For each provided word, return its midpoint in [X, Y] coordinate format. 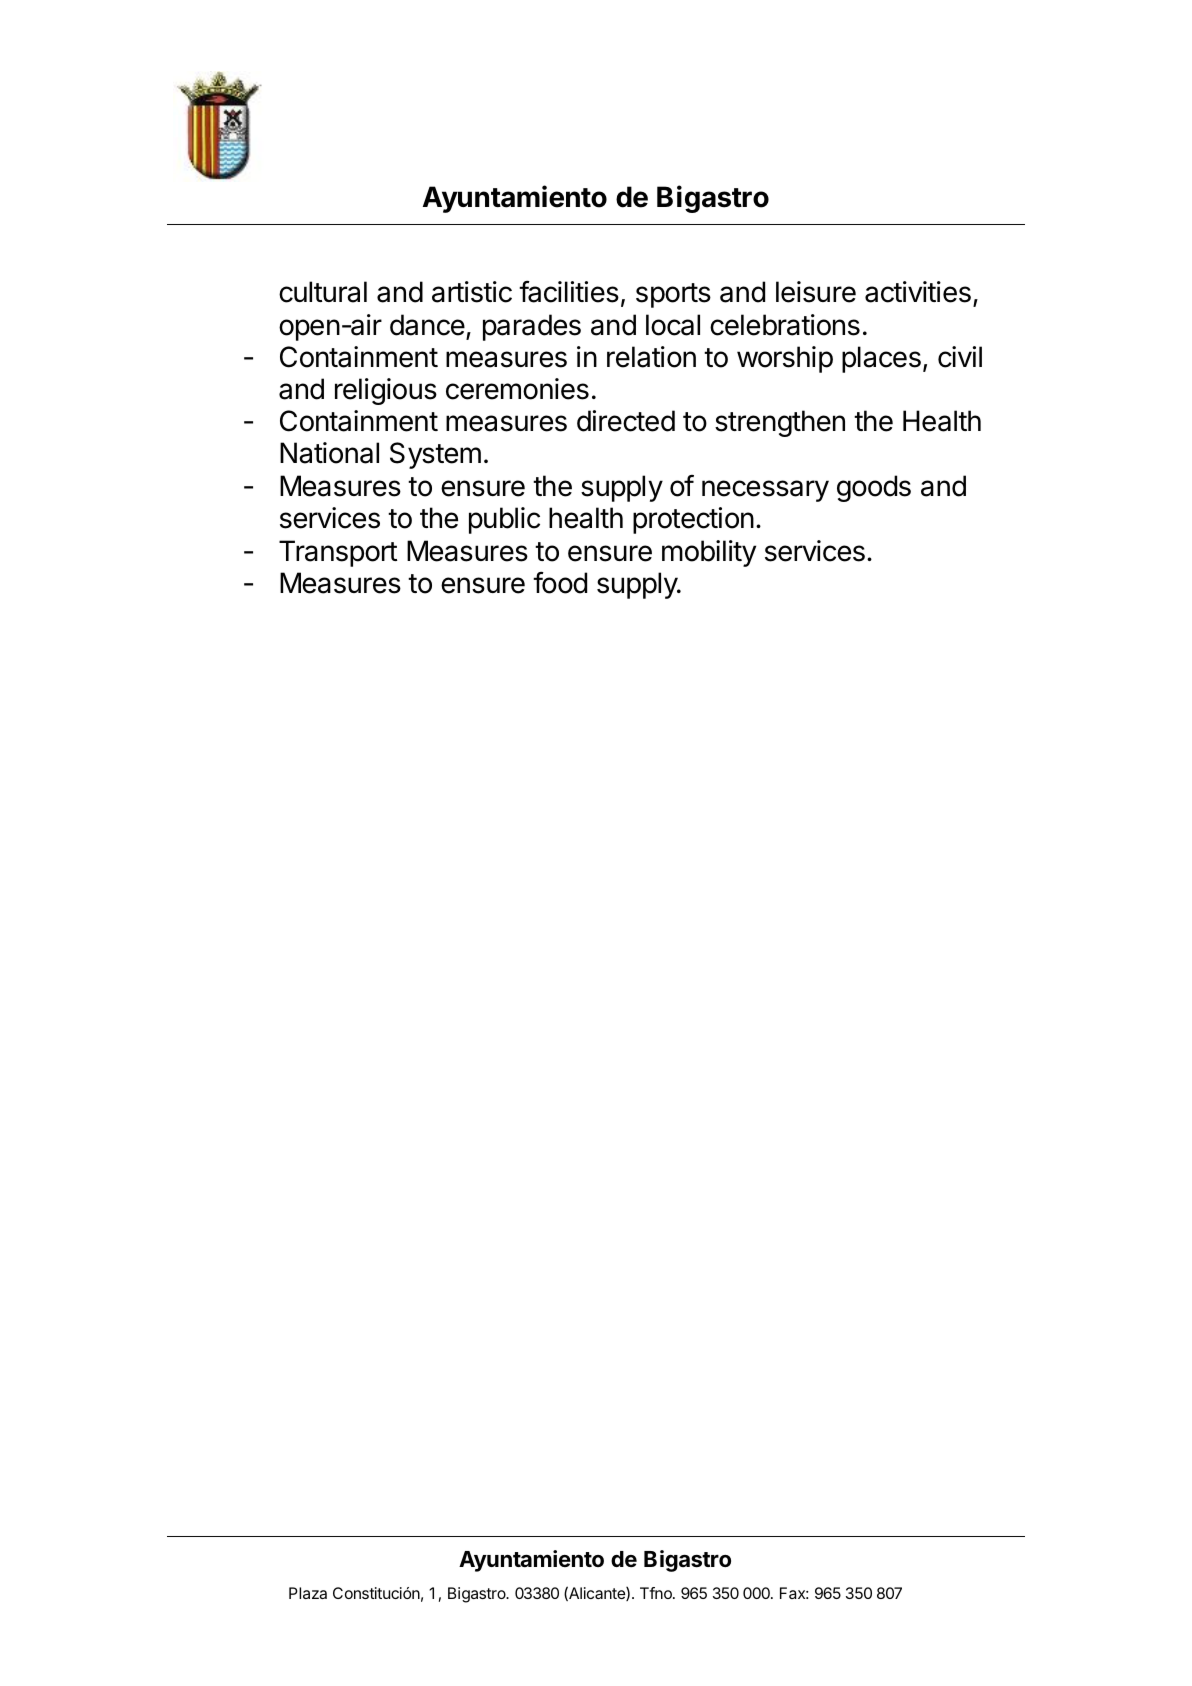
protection [693, 520]
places [881, 359]
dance [427, 325]
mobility [709, 553]
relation [651, 357]
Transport [338, 553]
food [560, 583]
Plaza [308, 1593]
